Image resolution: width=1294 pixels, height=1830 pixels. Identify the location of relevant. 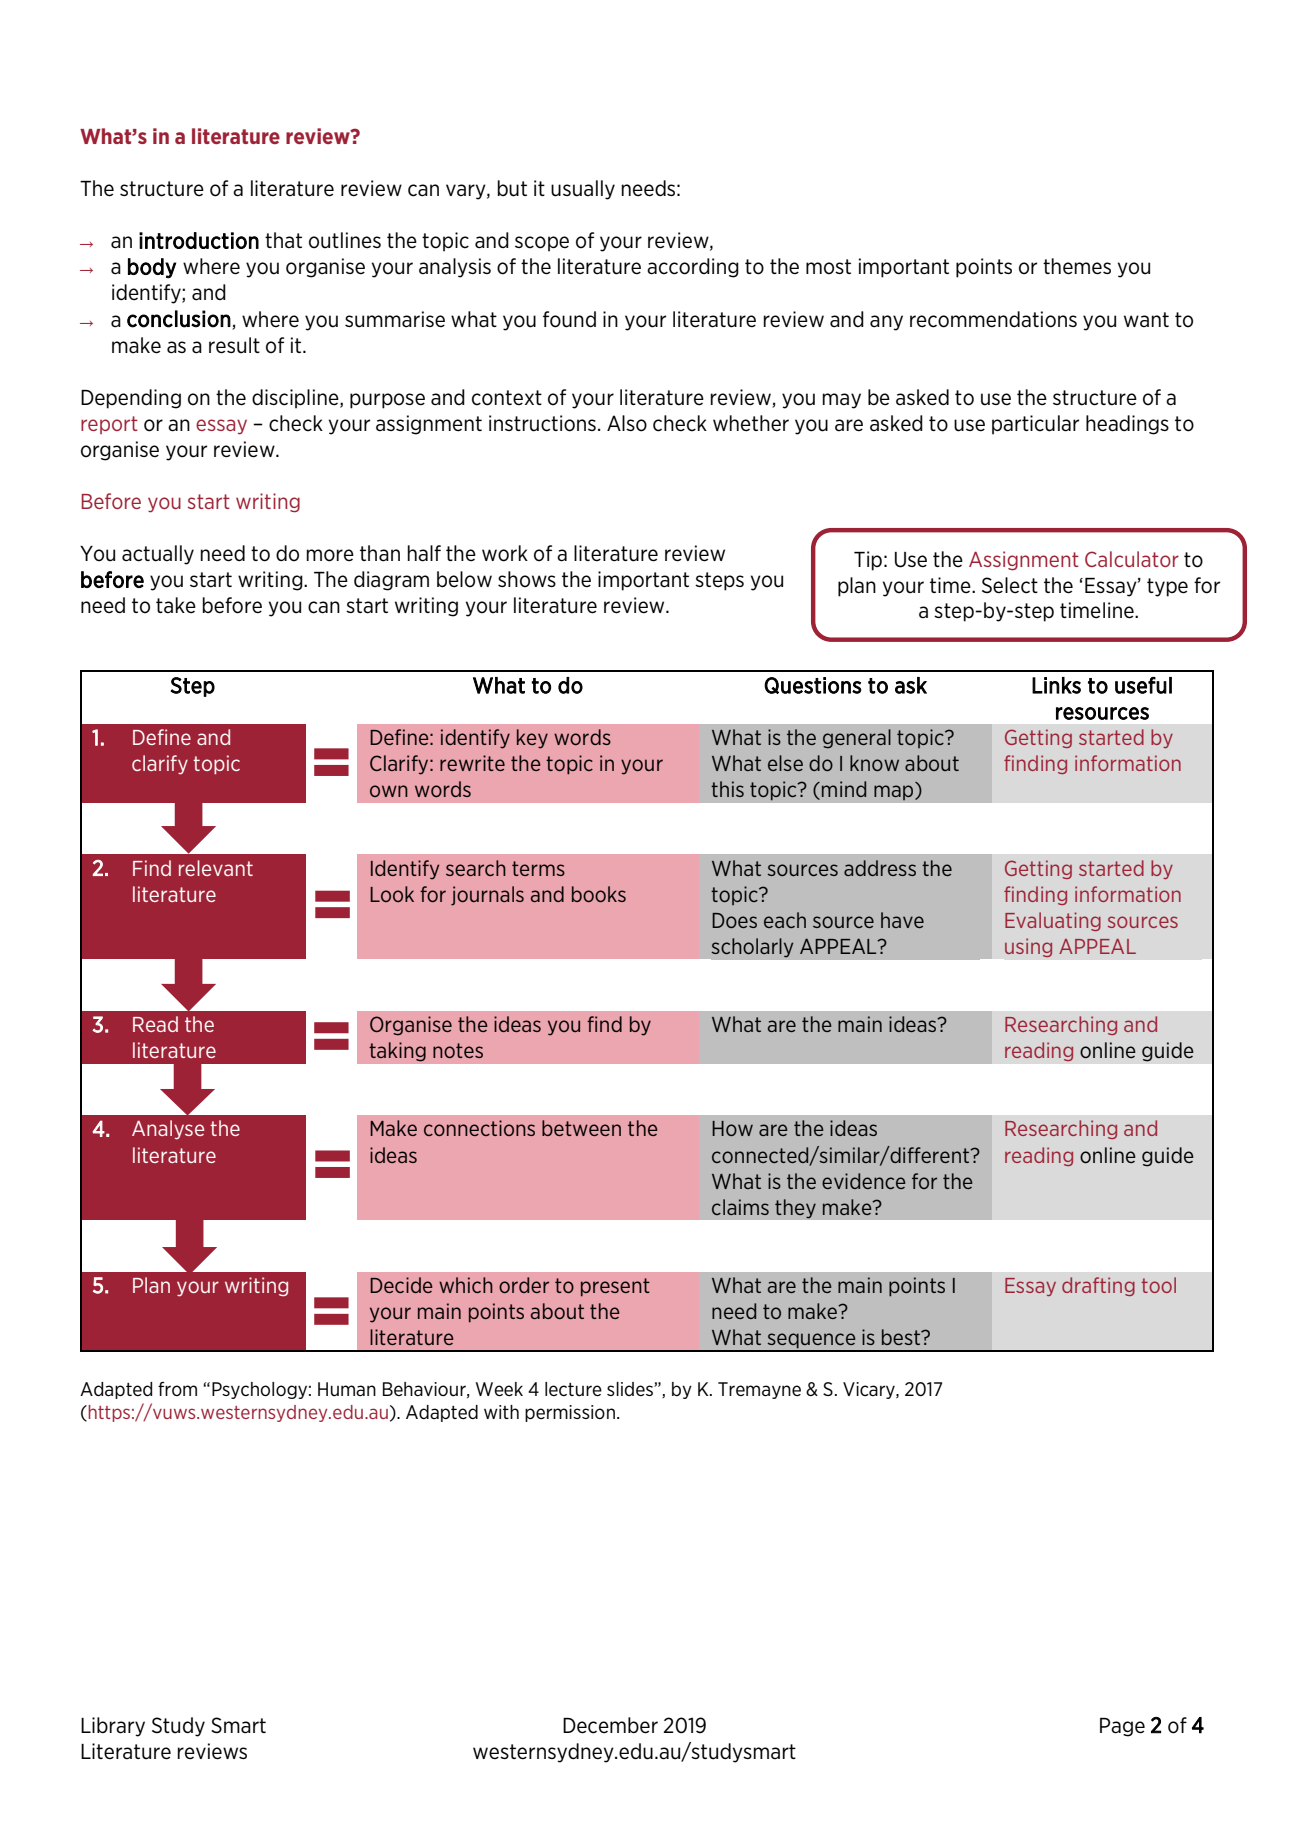
(216, 868).
